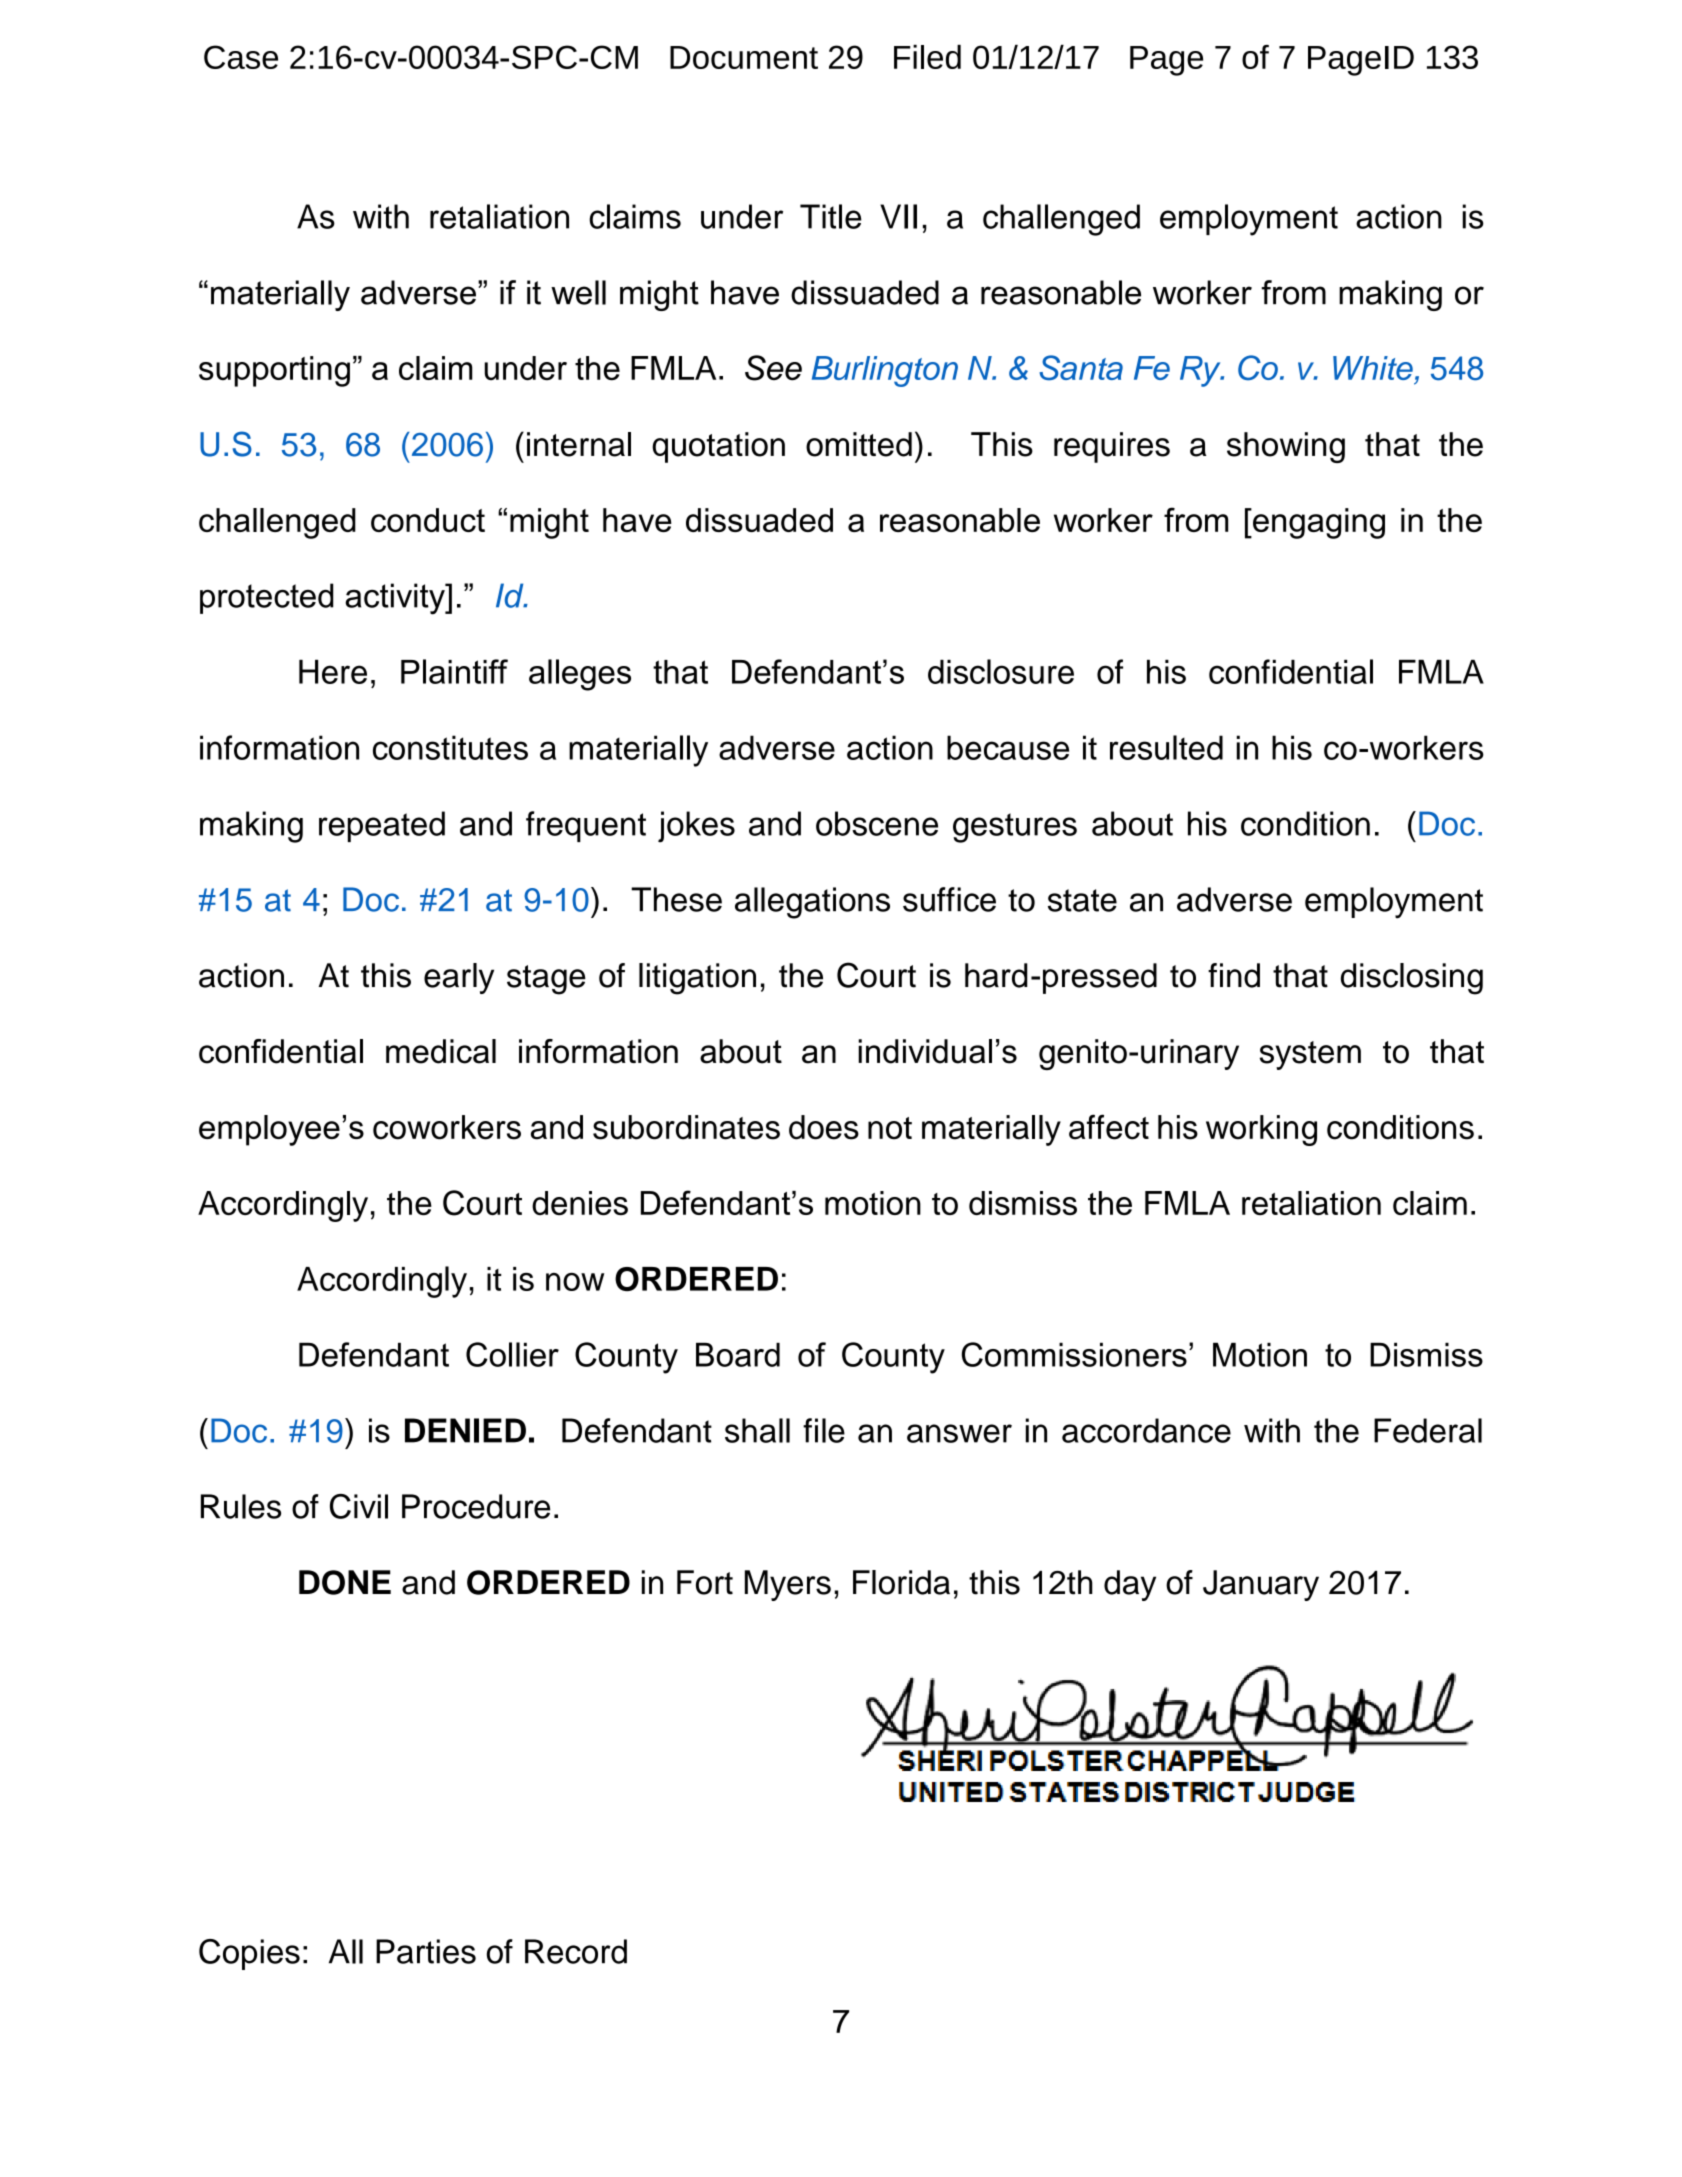  Describe the element at coordinates (757, 1430) in the screenshot. I see `shall` at that location.
